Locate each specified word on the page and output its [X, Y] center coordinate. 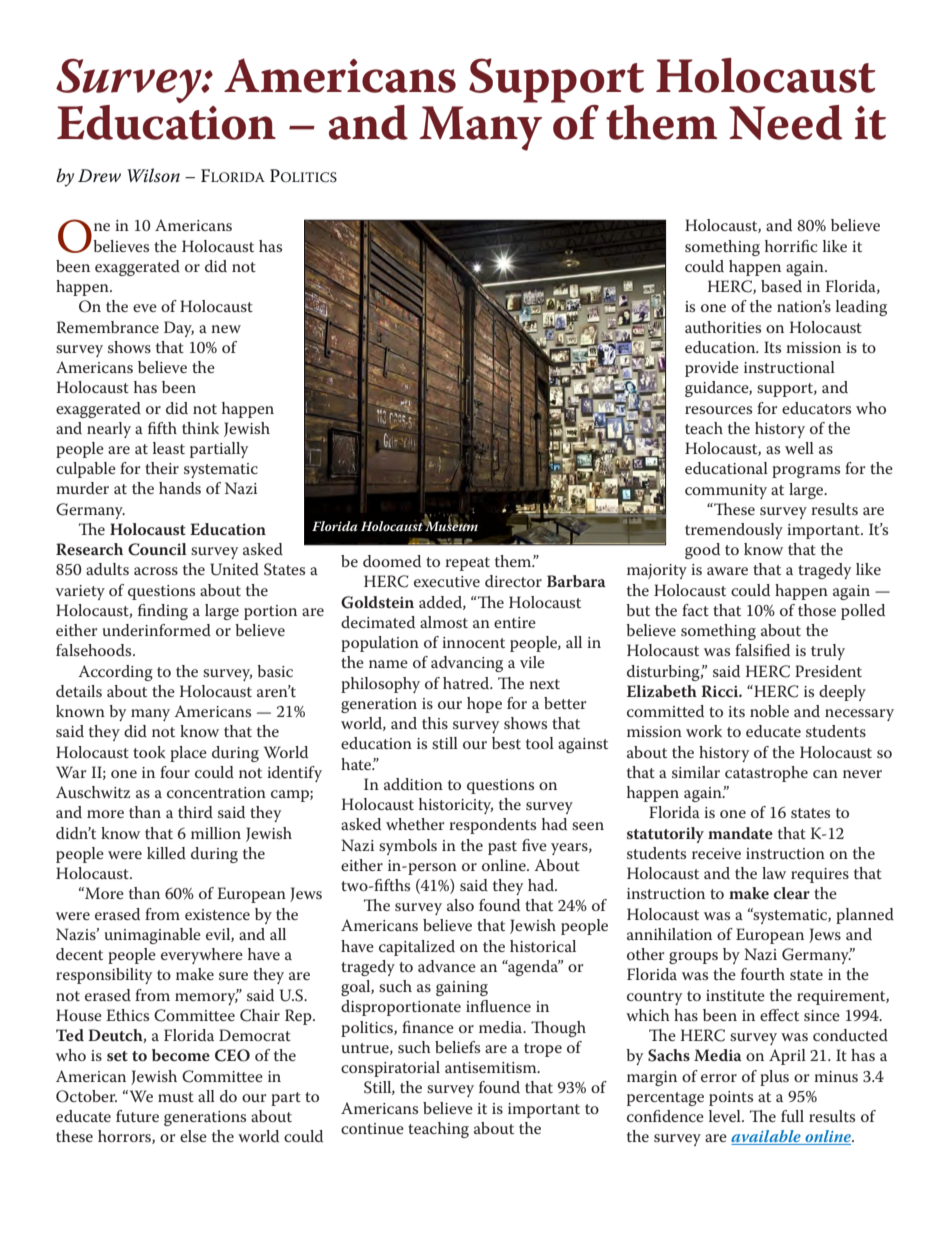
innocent [473, 642]
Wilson [153, 175]
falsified [762, 650]
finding [163, 612]
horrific [791, 246]
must [176, 1097]
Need [786, 122]
